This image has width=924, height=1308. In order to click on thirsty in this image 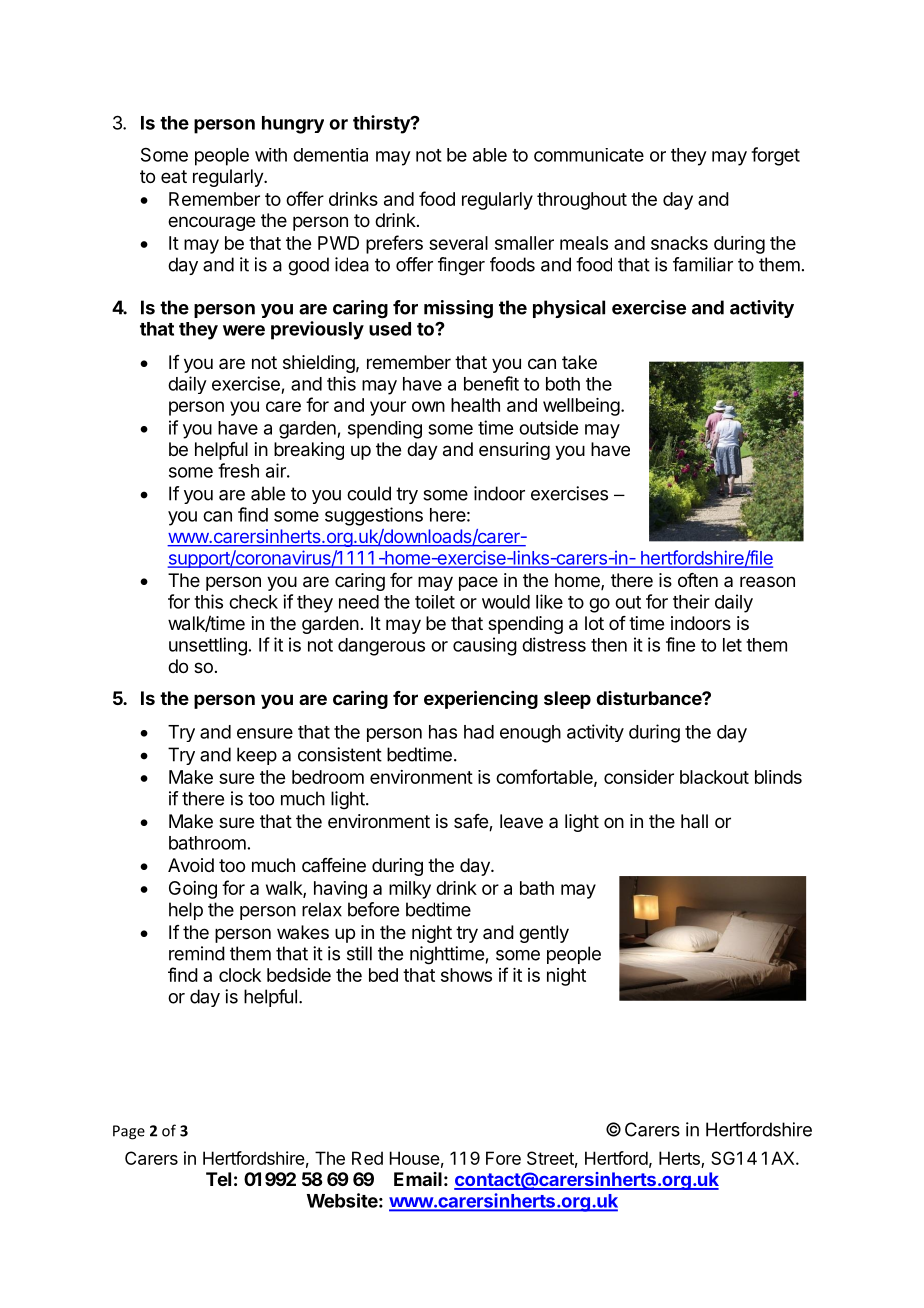, I will do `click(382, 124)`.
